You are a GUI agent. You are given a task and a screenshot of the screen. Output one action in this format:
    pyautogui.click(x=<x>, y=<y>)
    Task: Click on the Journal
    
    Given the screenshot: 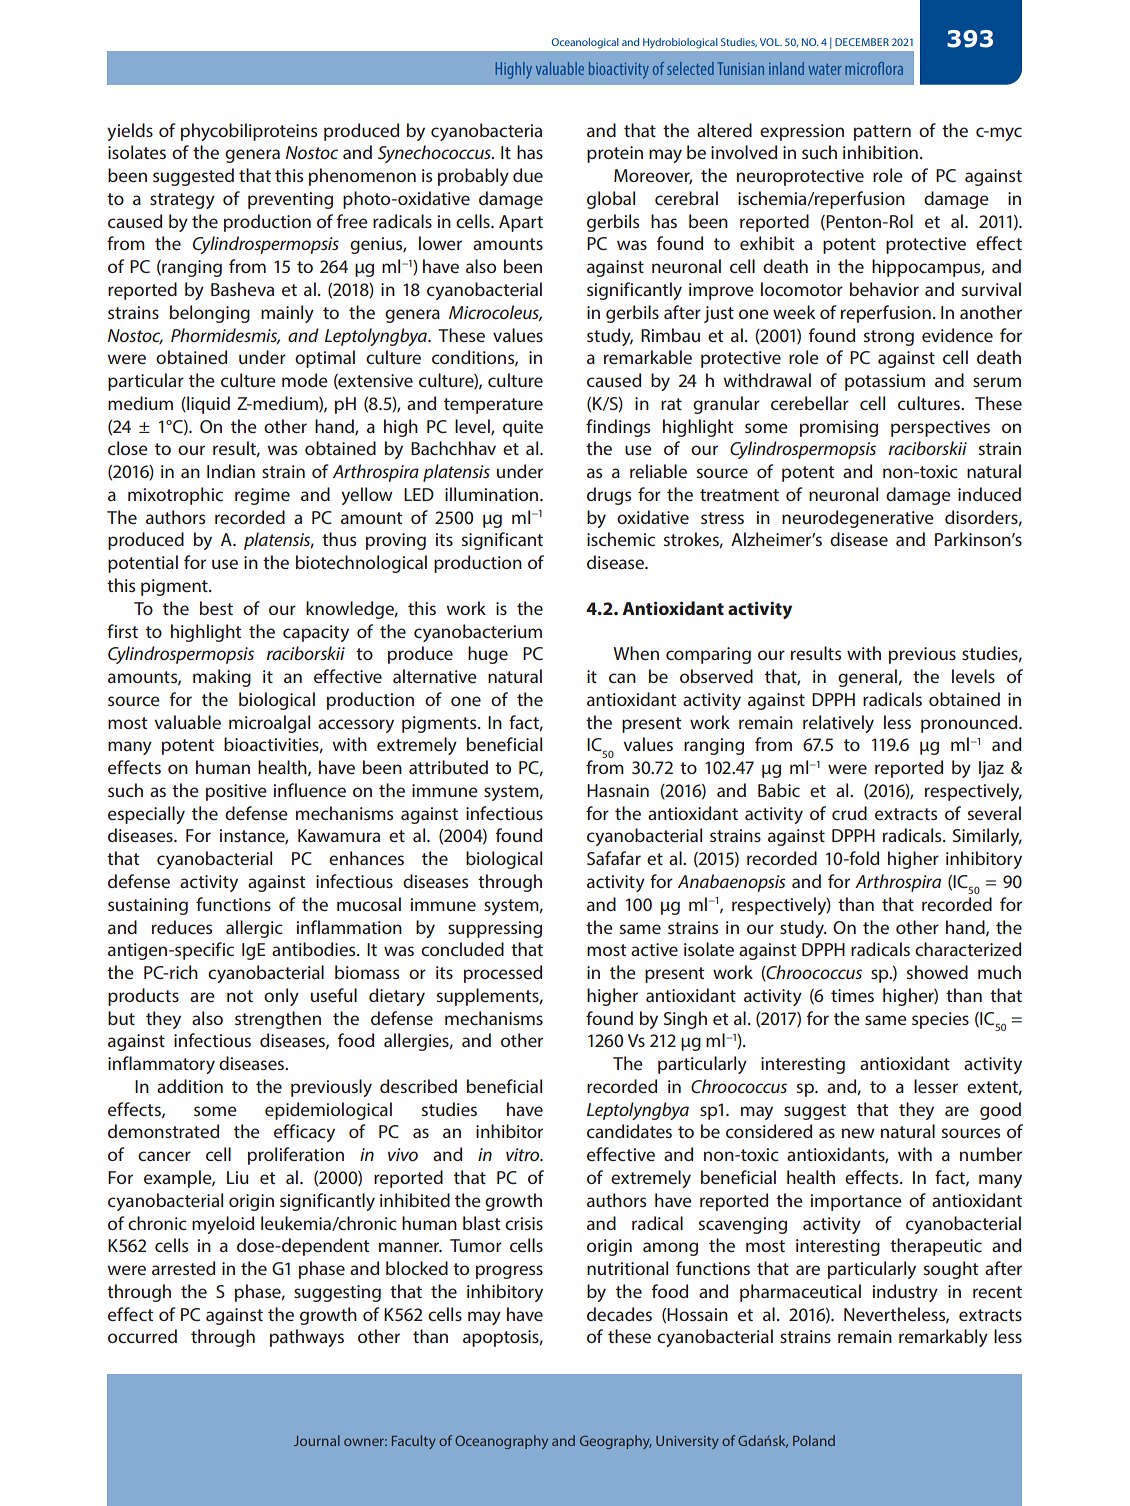 What is the action you would take?
    pyautogui.click(x=317, y=1440)
